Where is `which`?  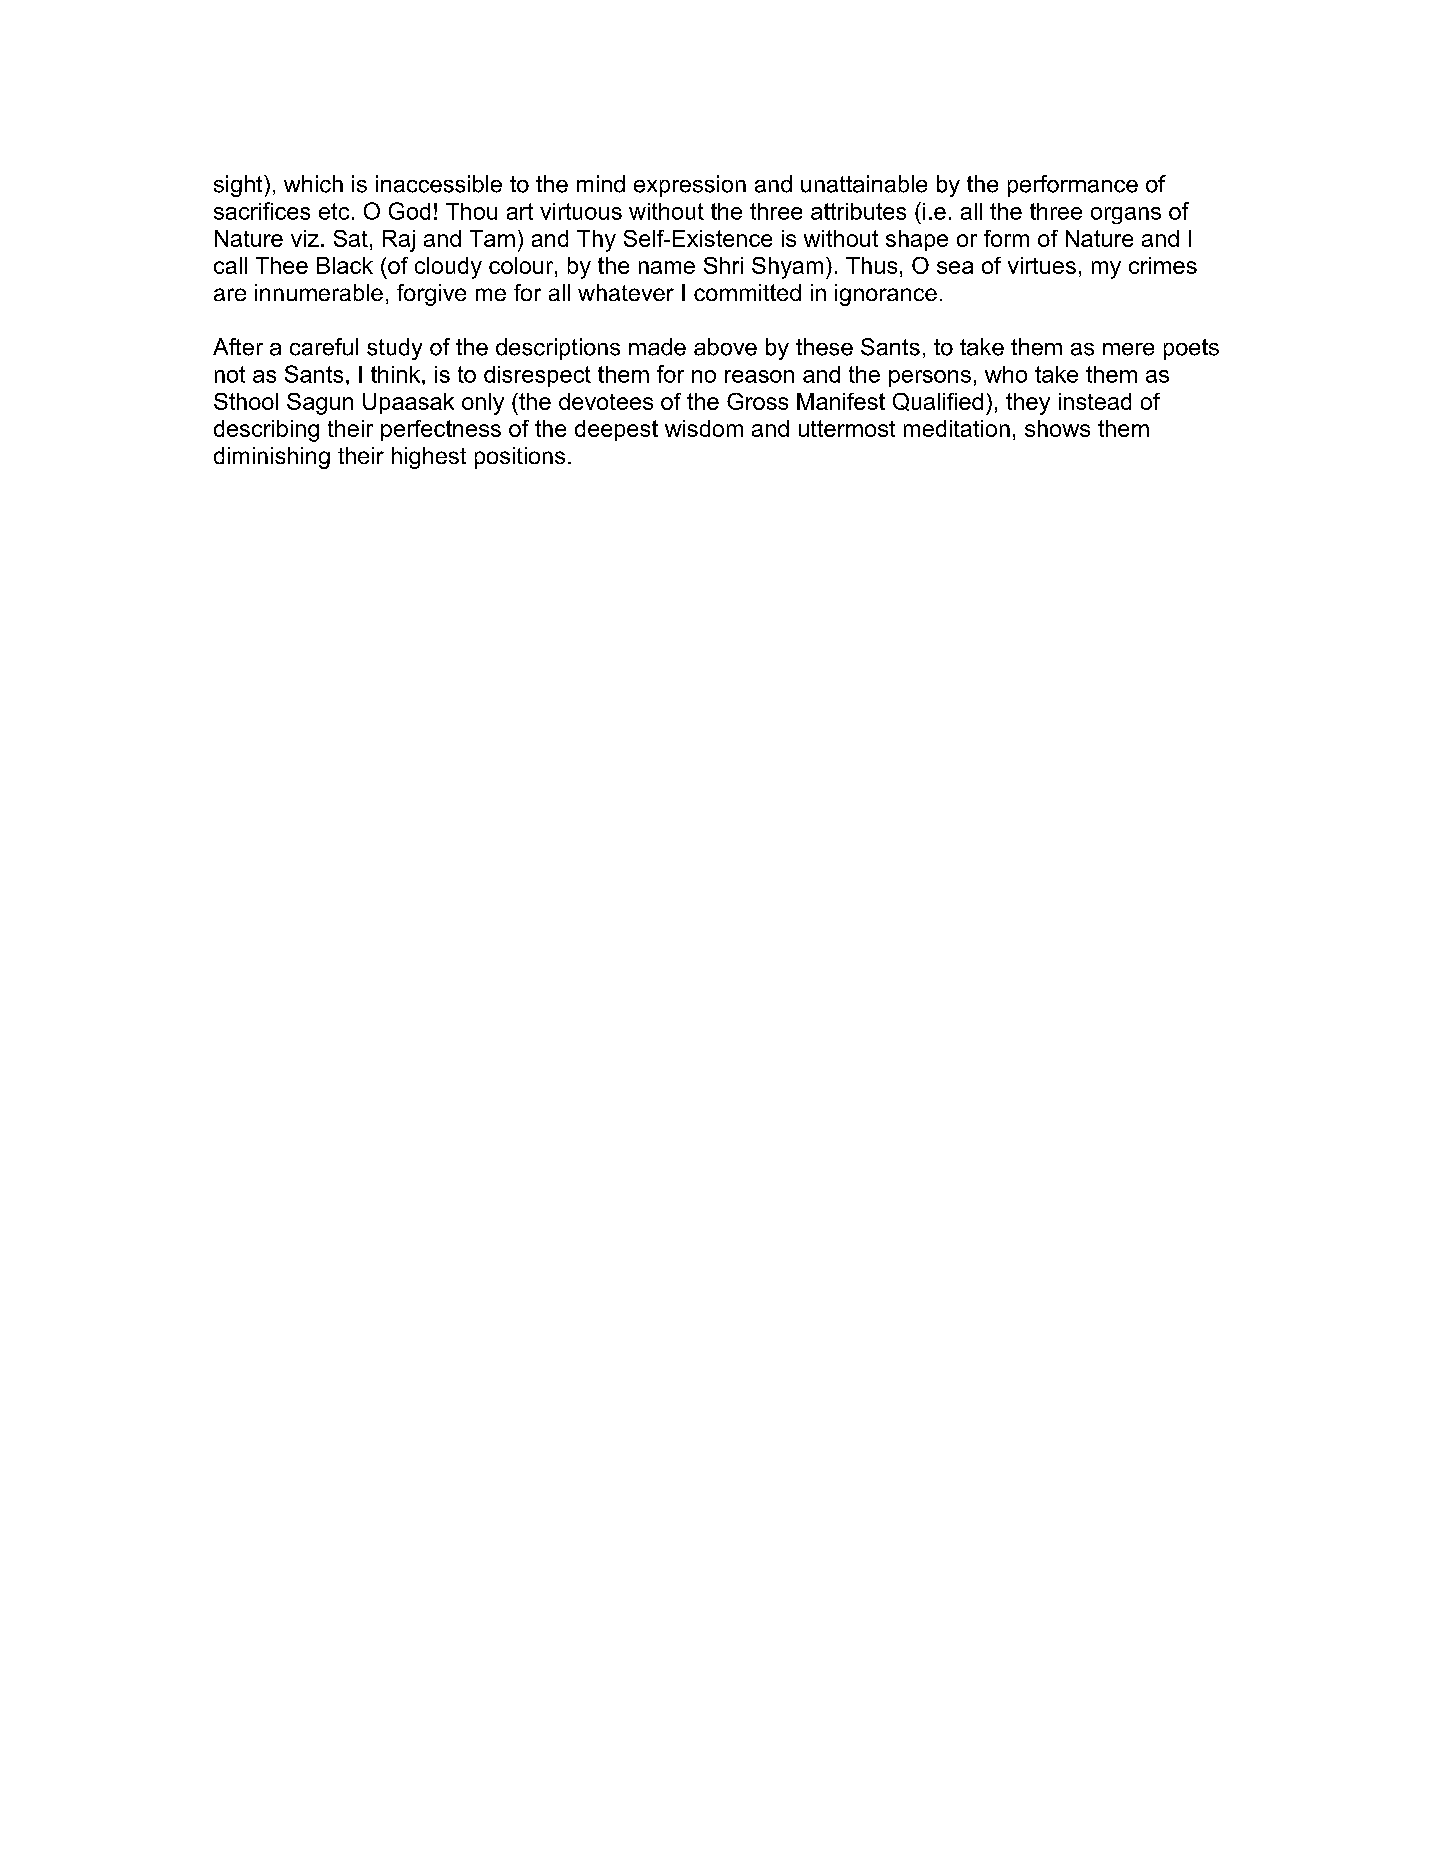
which is located at coordinates (313, 184).
